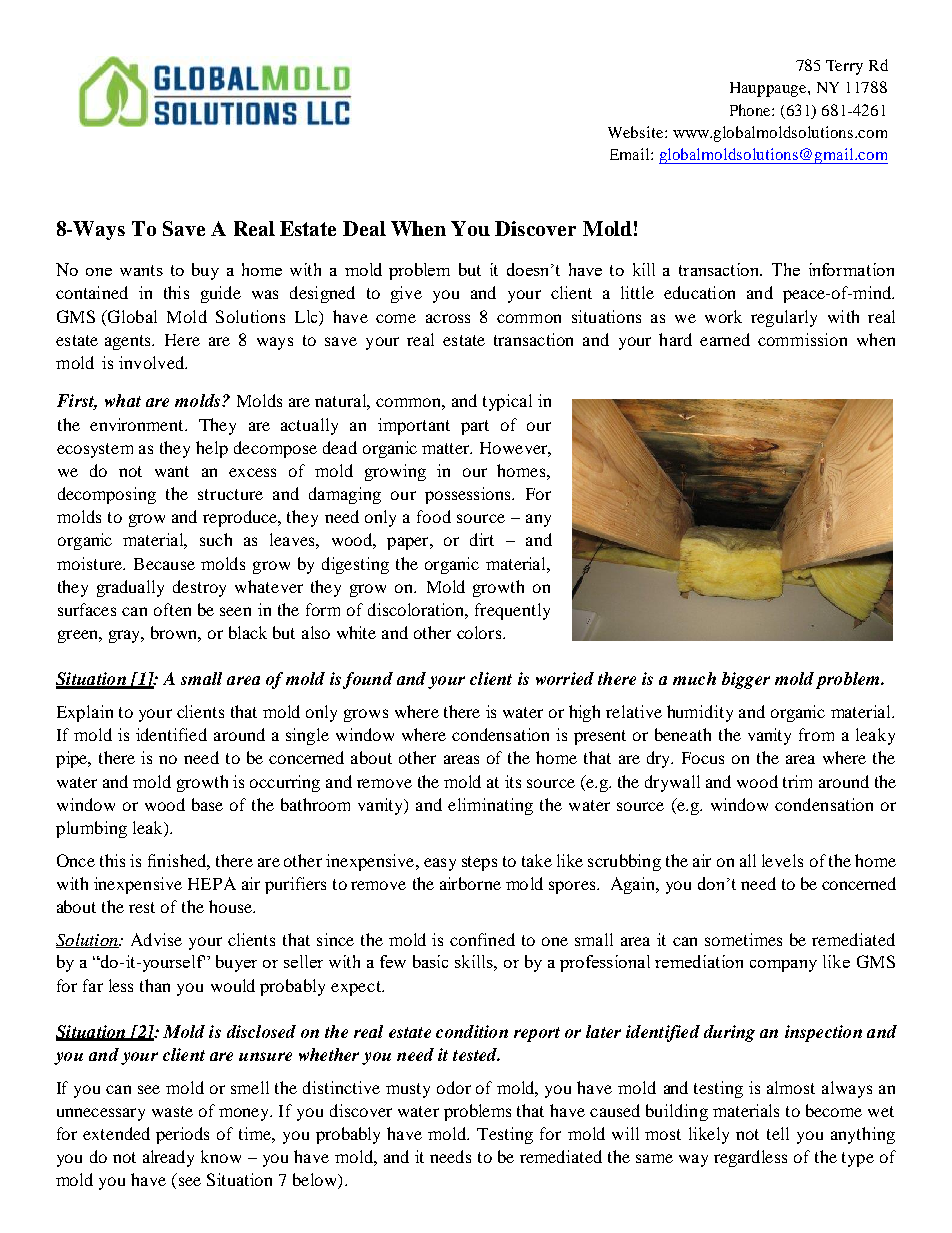 The height and width of the document is (1233, 952). I want to click on guide, so click(221, 294).
